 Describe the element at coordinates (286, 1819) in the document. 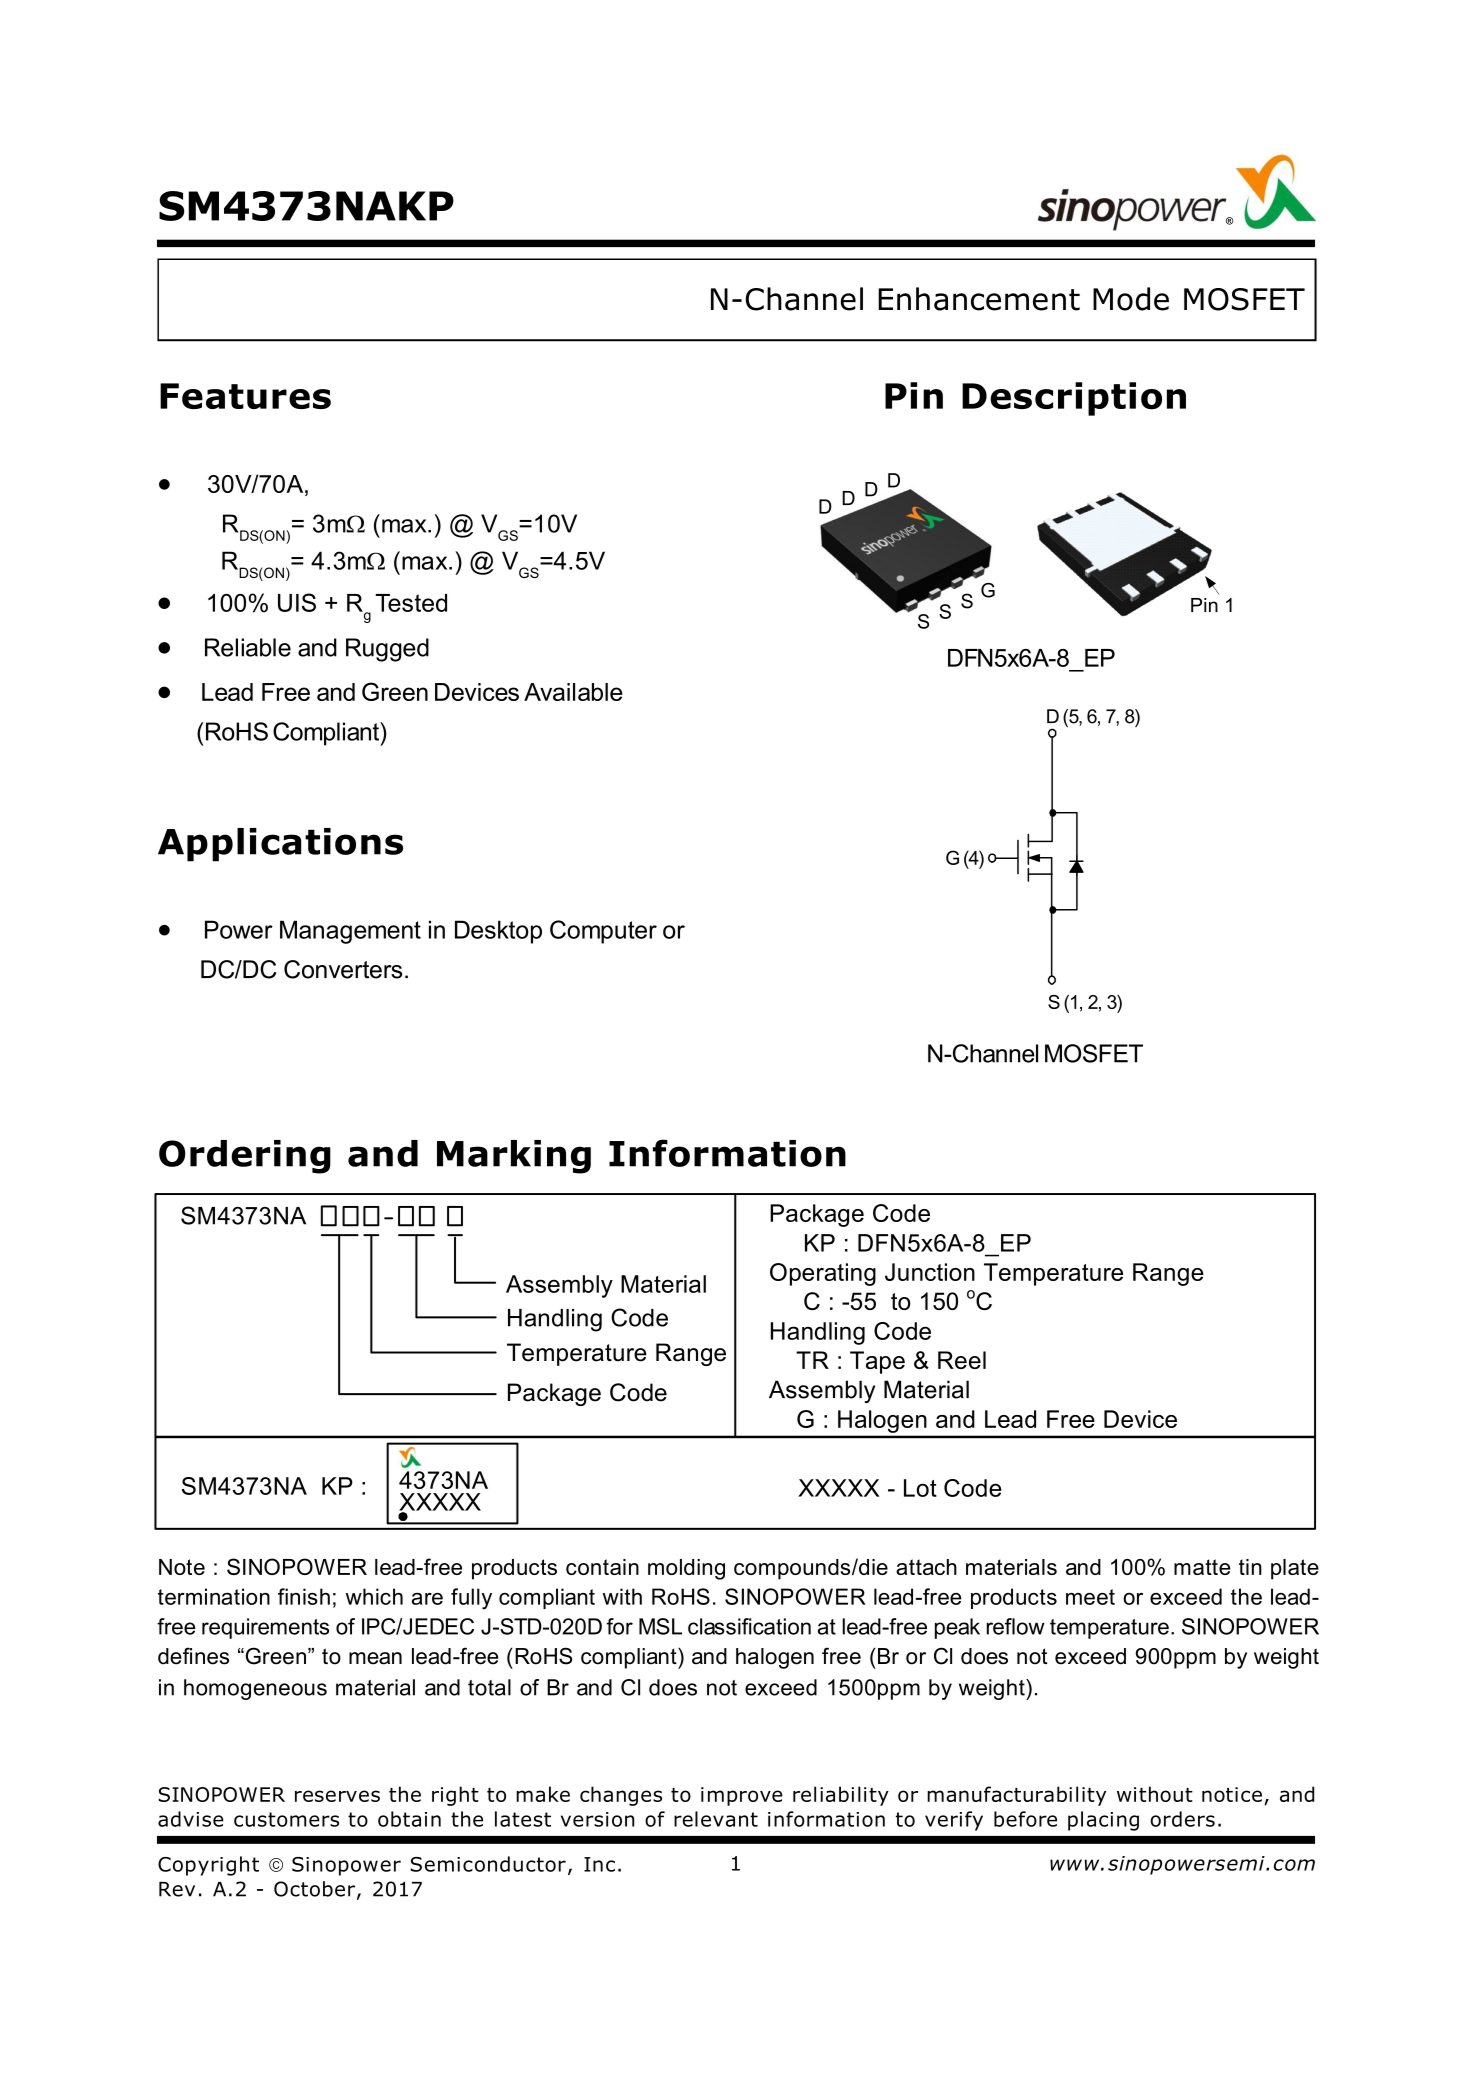

I see `customers` at that location.
